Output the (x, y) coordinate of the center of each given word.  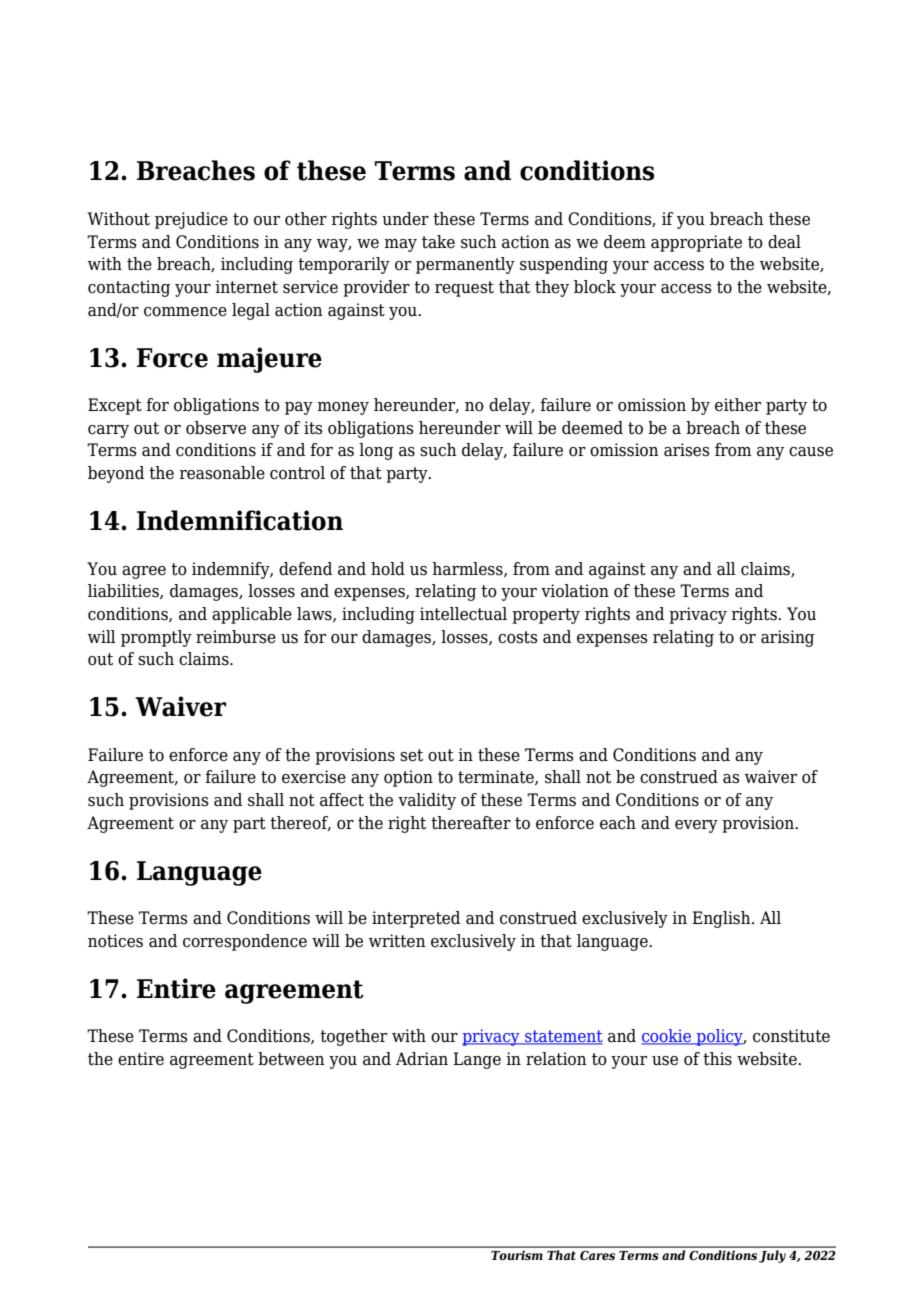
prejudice (191, 220)
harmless (468, 569)
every (696, 826)
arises (687, 450)
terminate (497, 777)
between (291, 1059)
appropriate (696, 243)
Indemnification (240, 520)
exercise (314, 777)
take (438, 242)
